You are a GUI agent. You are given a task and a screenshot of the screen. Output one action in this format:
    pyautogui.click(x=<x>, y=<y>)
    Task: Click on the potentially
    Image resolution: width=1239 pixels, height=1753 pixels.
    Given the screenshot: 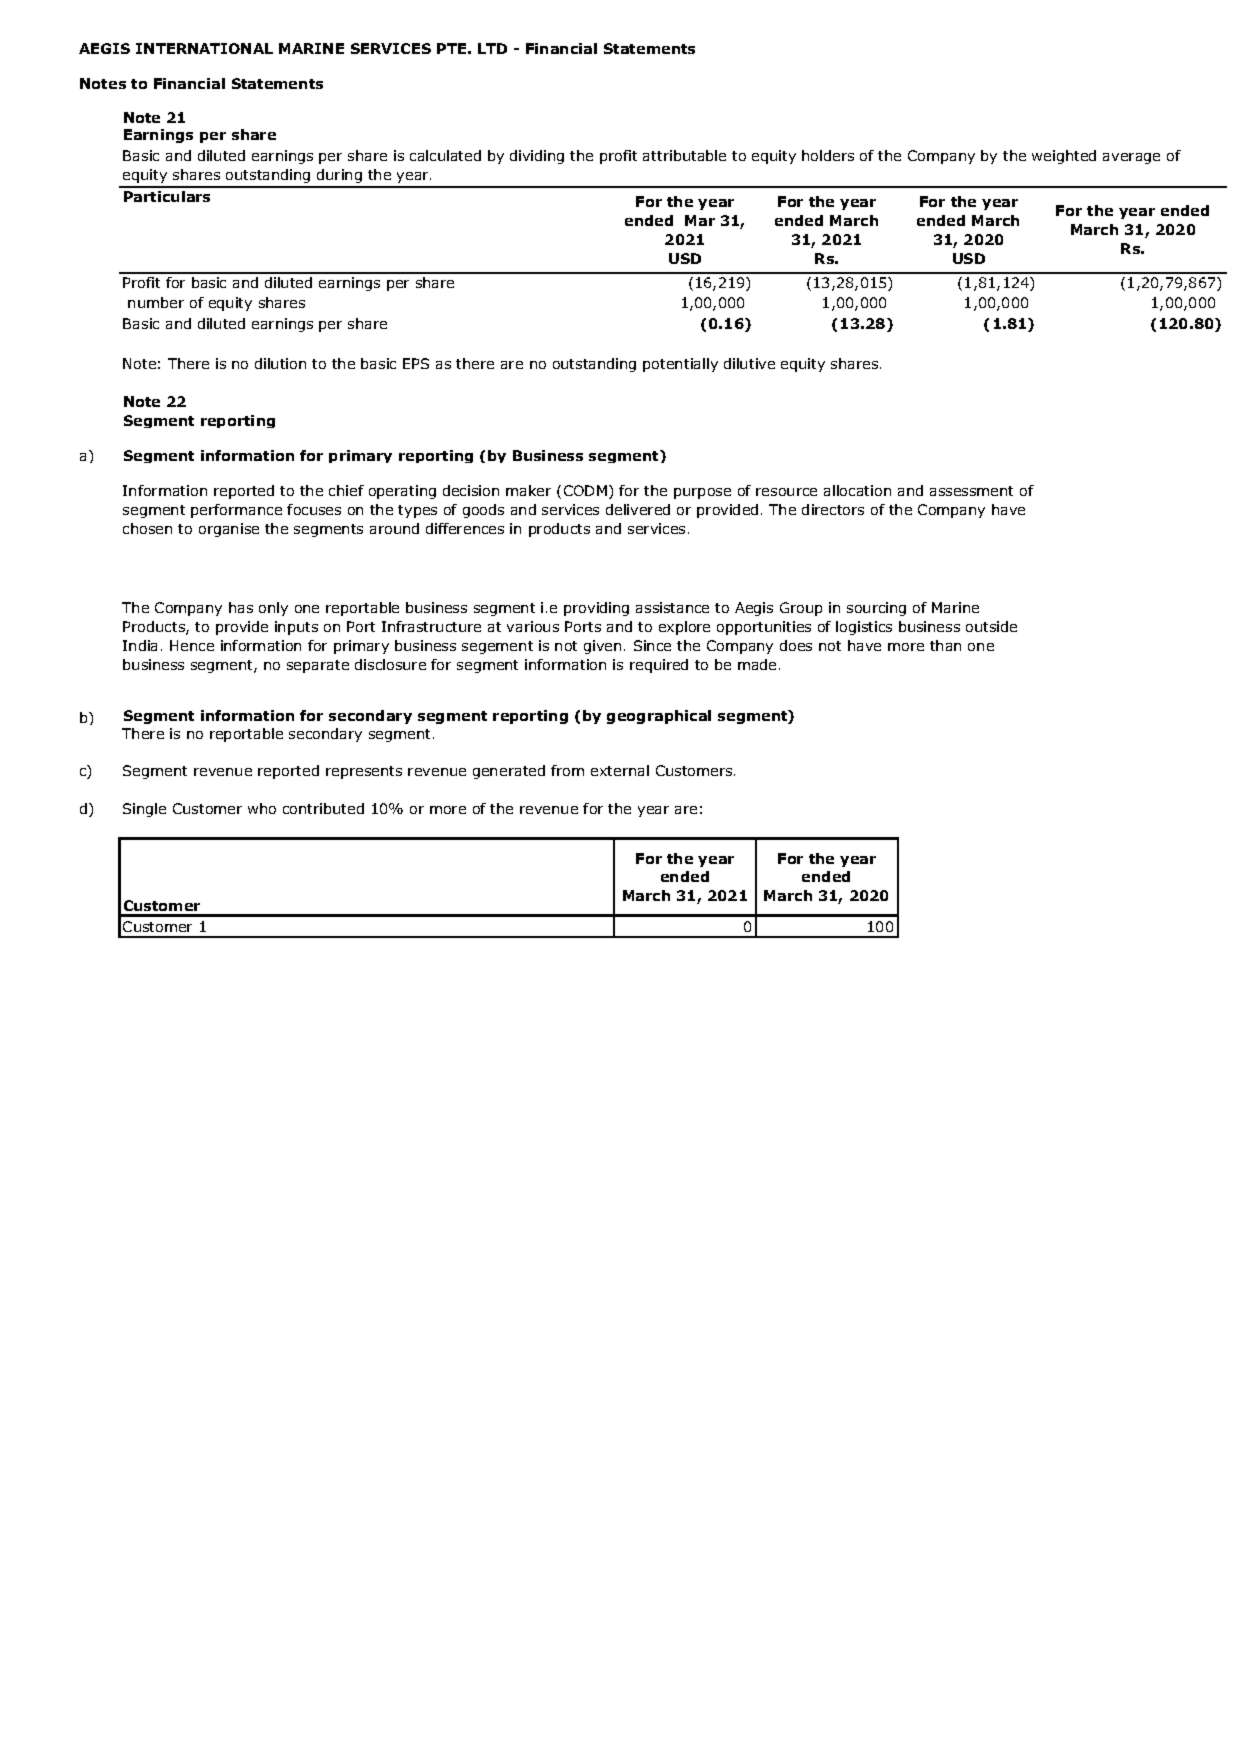 What is the action you would take?
    pyautogui.click(x=680, y=365)
